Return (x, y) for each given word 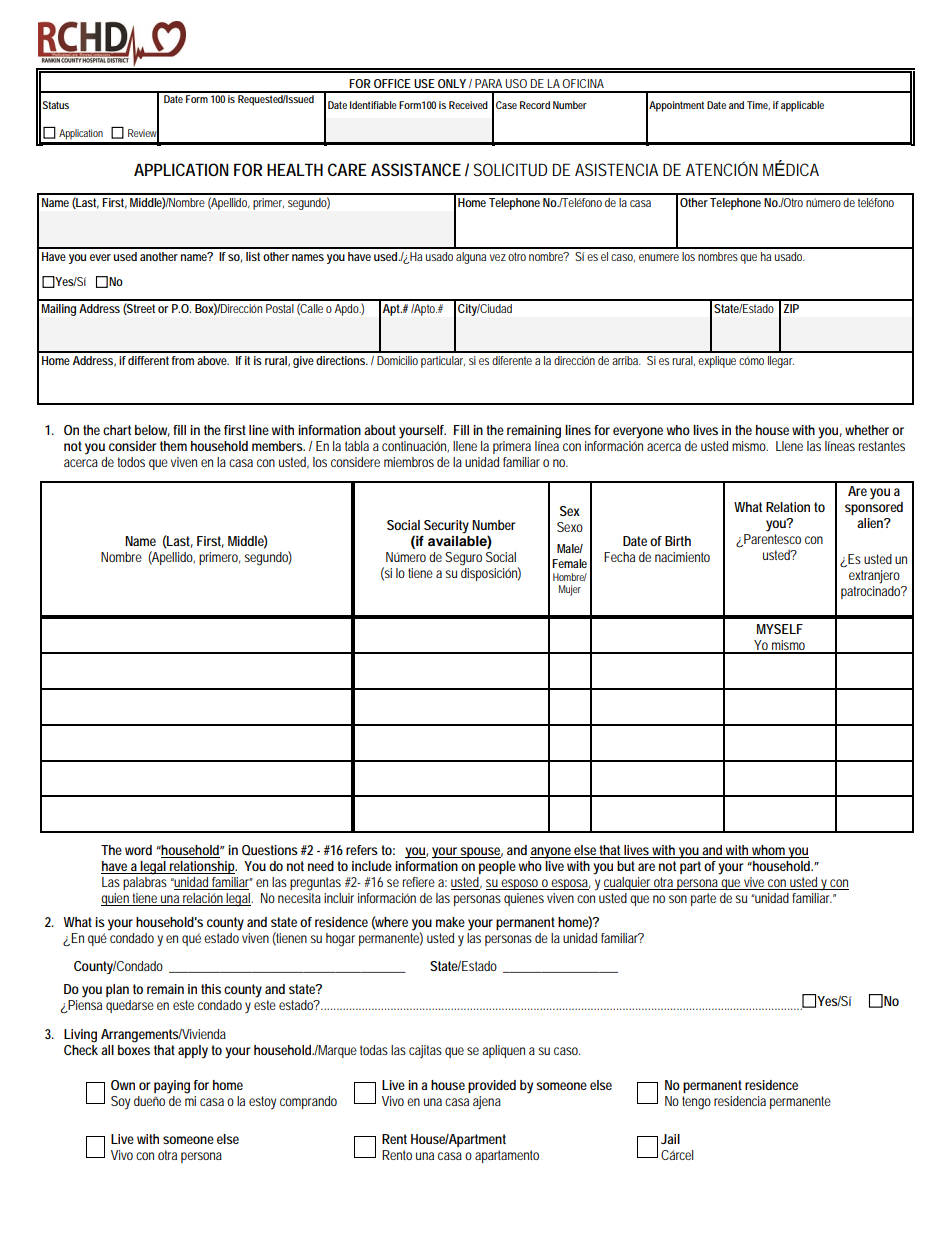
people (497, 867)
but (626, 866)
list (253, 256)
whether (867, 430)
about (380, 430)
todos (131, 462)
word (138, 850)
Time (758, 105)
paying (172, 1087)
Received (468, 105)
